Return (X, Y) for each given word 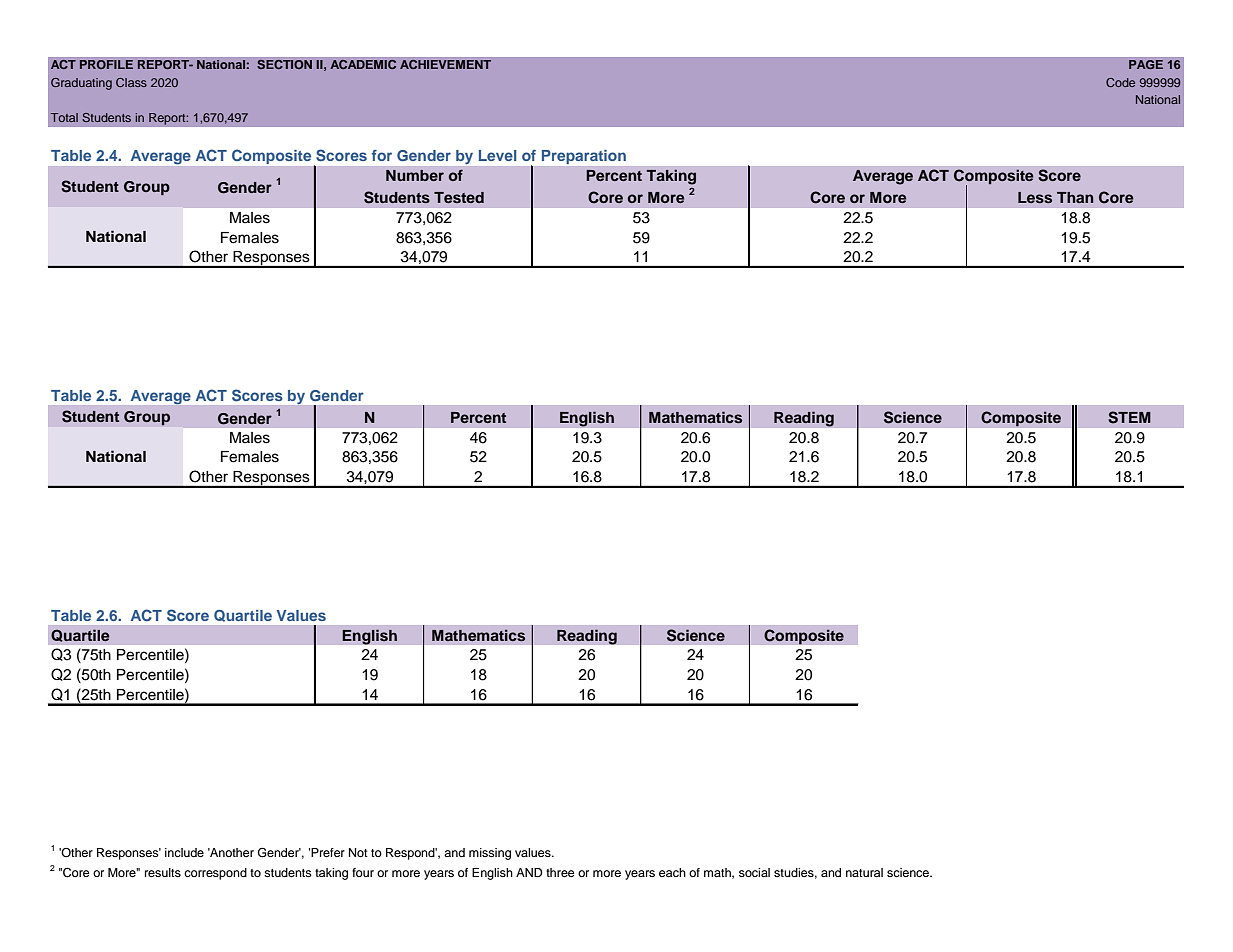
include (184, 852)
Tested (459, 197)
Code (1120, 82)
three (560, 872)
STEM (1129, 417)
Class (131, 82)
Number (415, 175)
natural (864, 872)
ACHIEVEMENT (445, 64)
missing (490, 854)
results (163, 872)
